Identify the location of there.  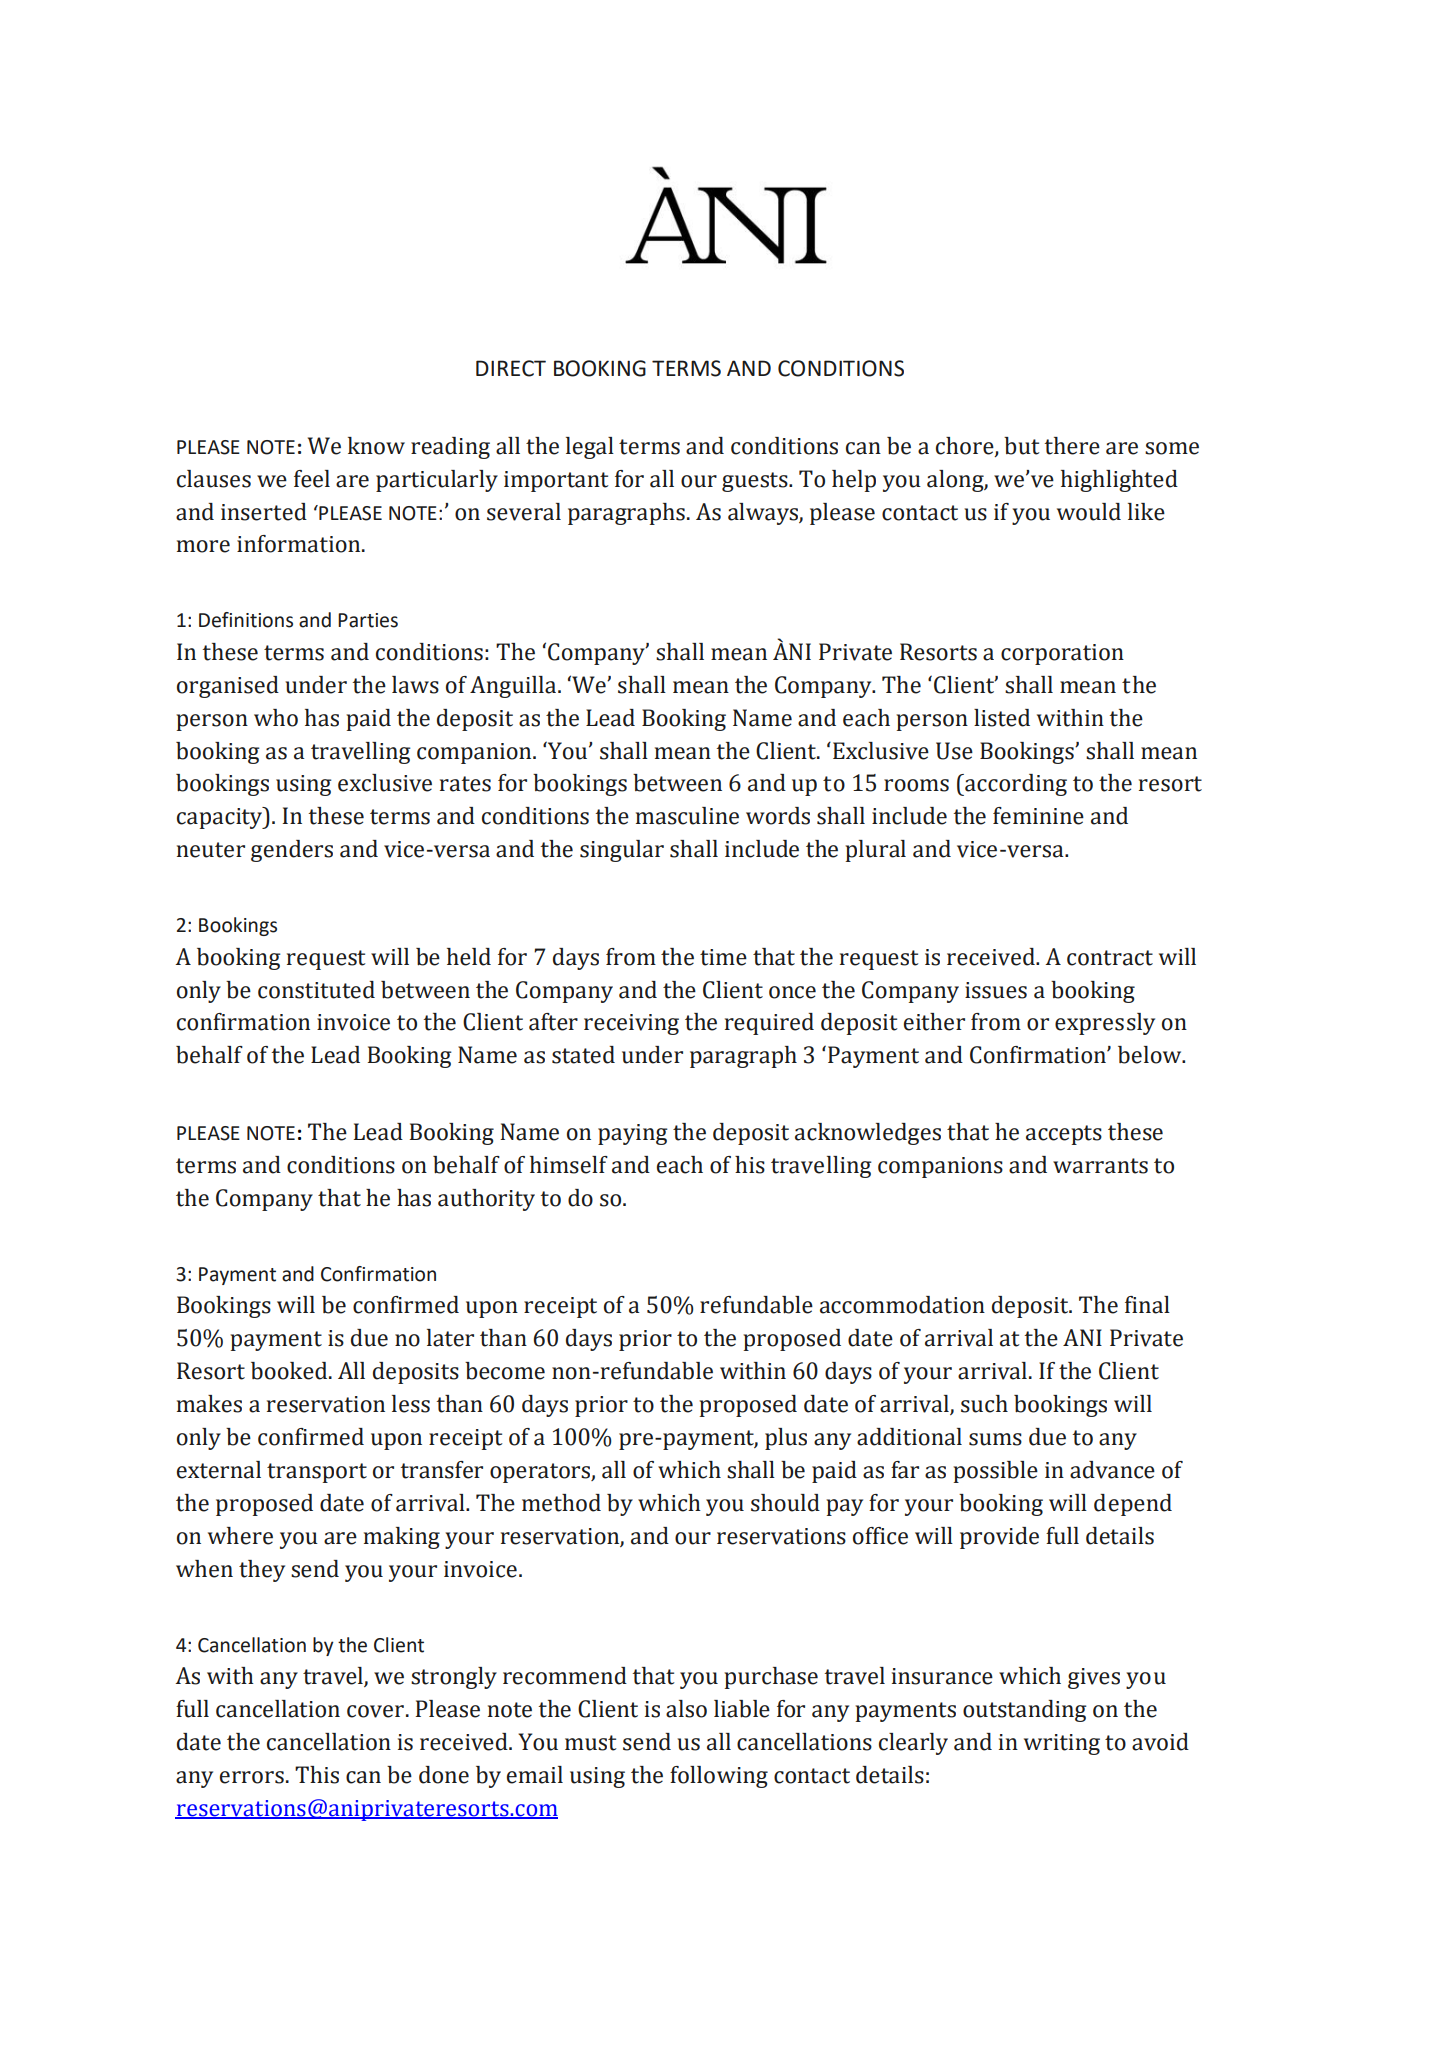
(1072, 446).
